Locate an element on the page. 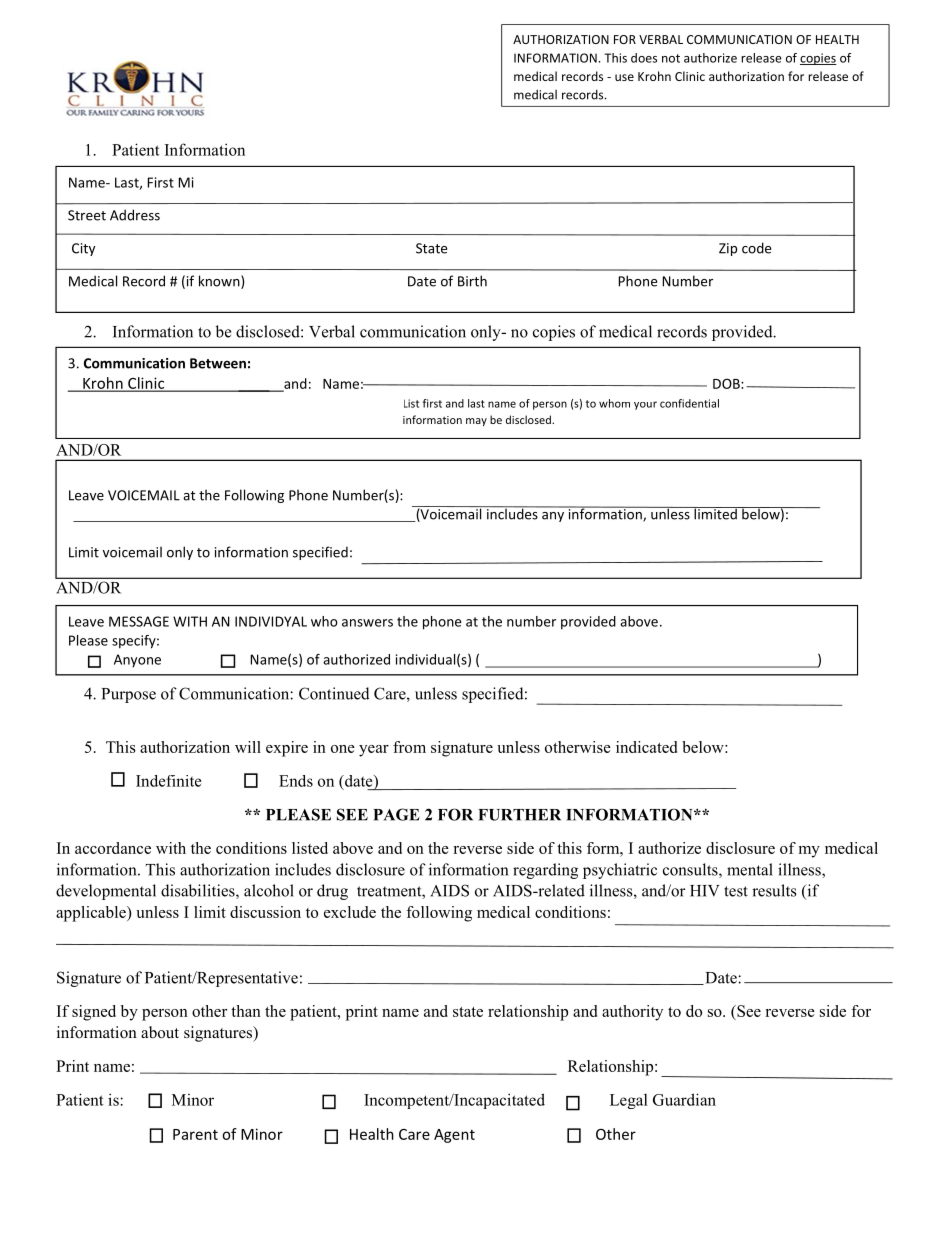 The image size is (952, 1233). Parent is located at coordinates (195, 1134).
